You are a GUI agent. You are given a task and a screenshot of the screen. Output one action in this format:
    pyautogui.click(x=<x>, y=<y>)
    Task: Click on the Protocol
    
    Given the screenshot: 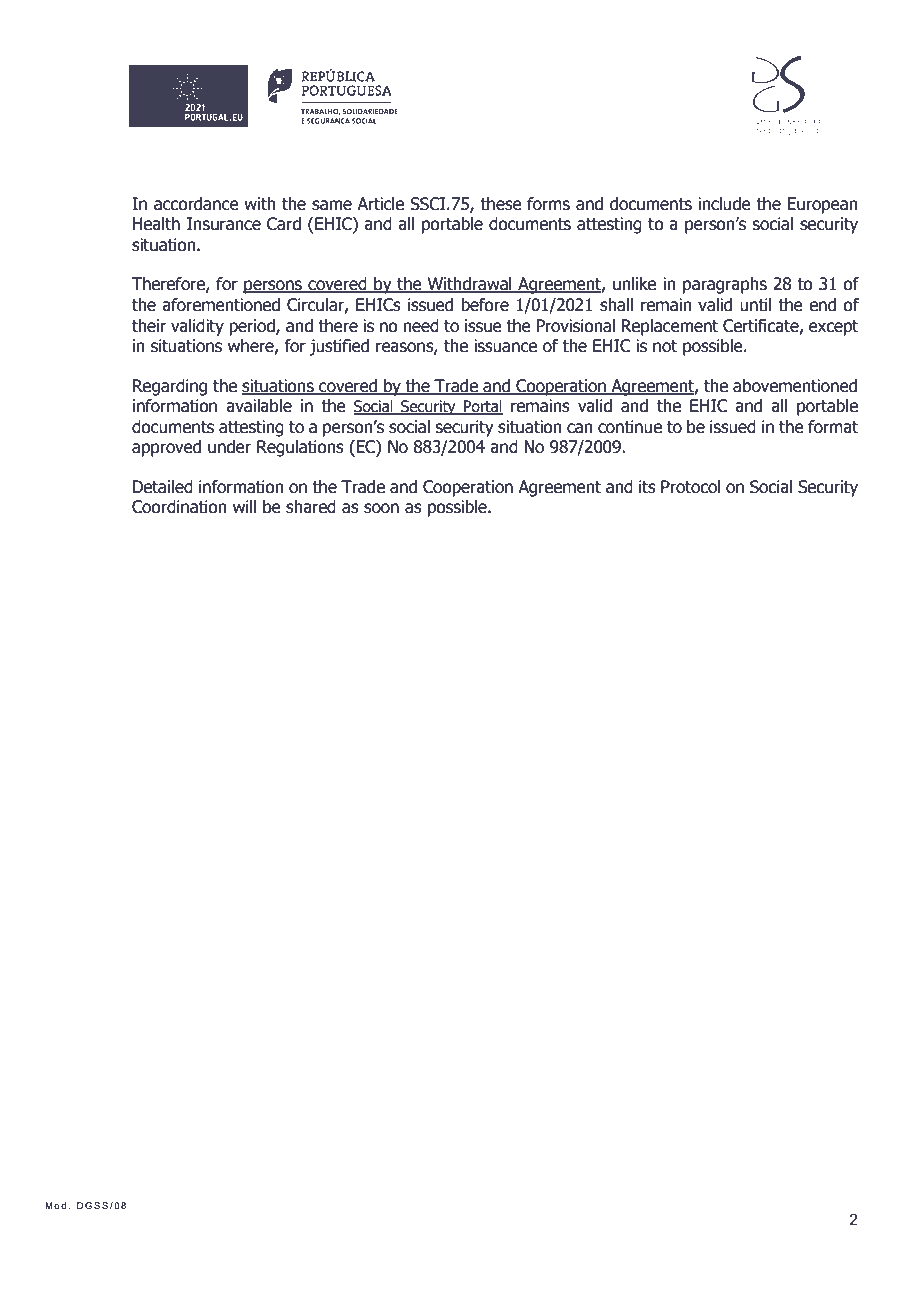 What is the action you would take?
    pyautogui.click(x=691, y=487)
